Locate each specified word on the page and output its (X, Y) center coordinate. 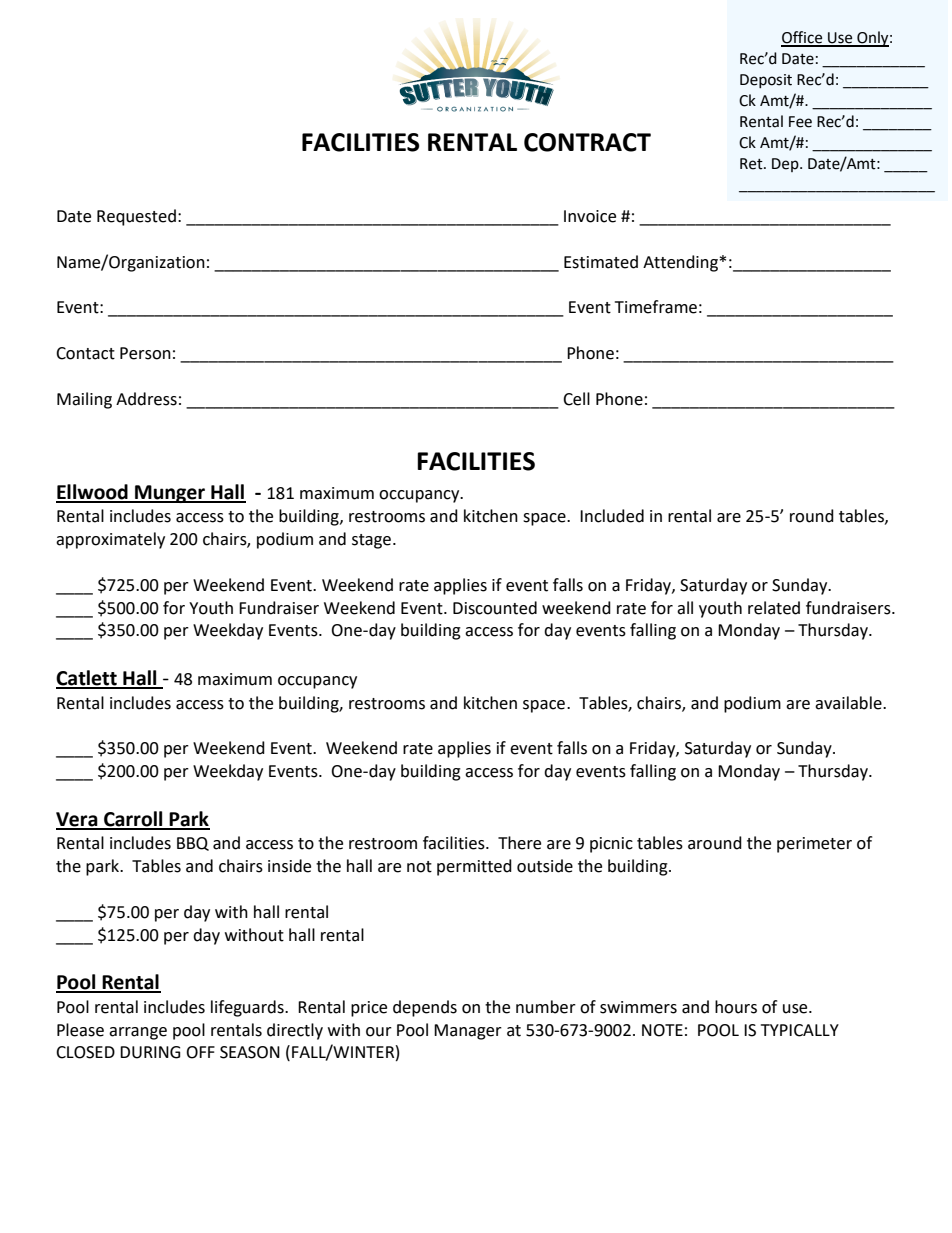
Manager (468, 1032)
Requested (136, 217)
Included (612, 516)
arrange (138, 1033)
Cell (576, 399)
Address (146, 399)
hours (736, 1007)
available (849, 703)
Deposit (766, 81)
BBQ (193, 844)
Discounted (495, 608)
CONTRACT (587, 142)
